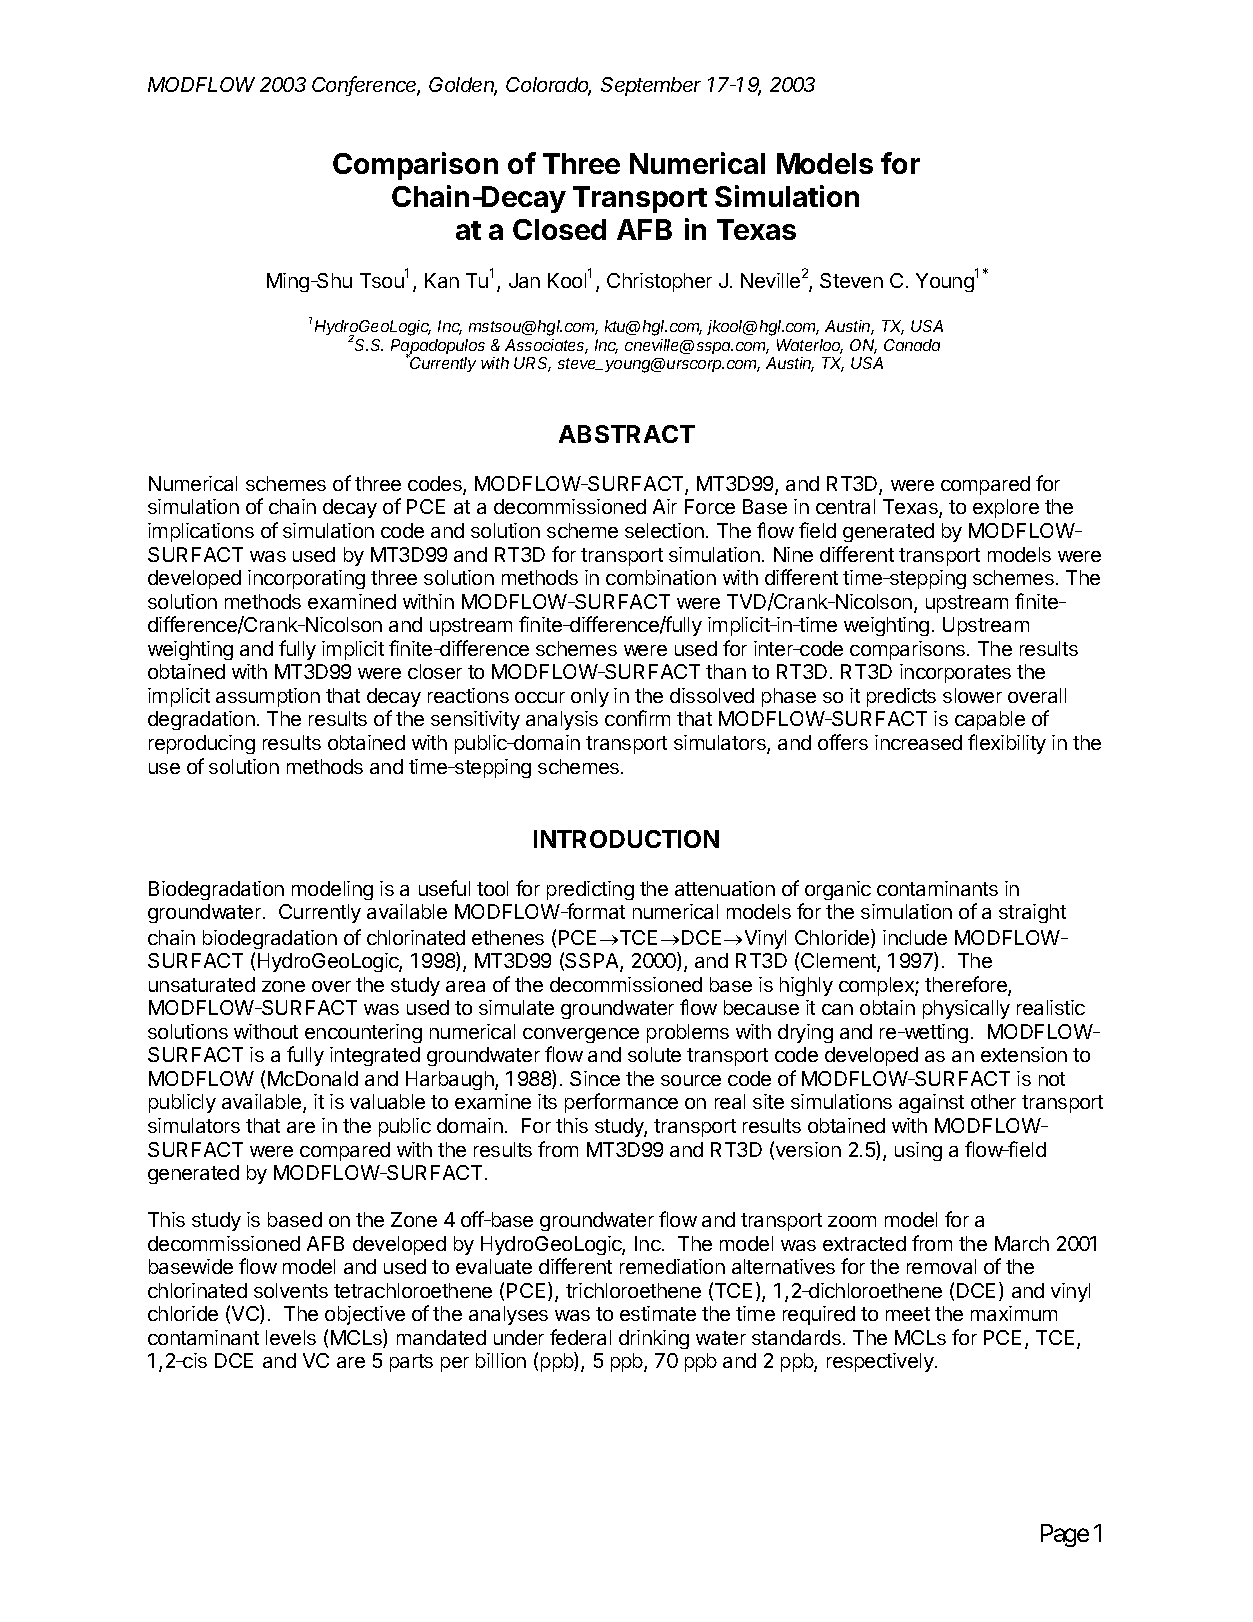  I want to click on physically, so click(966, 1009).
